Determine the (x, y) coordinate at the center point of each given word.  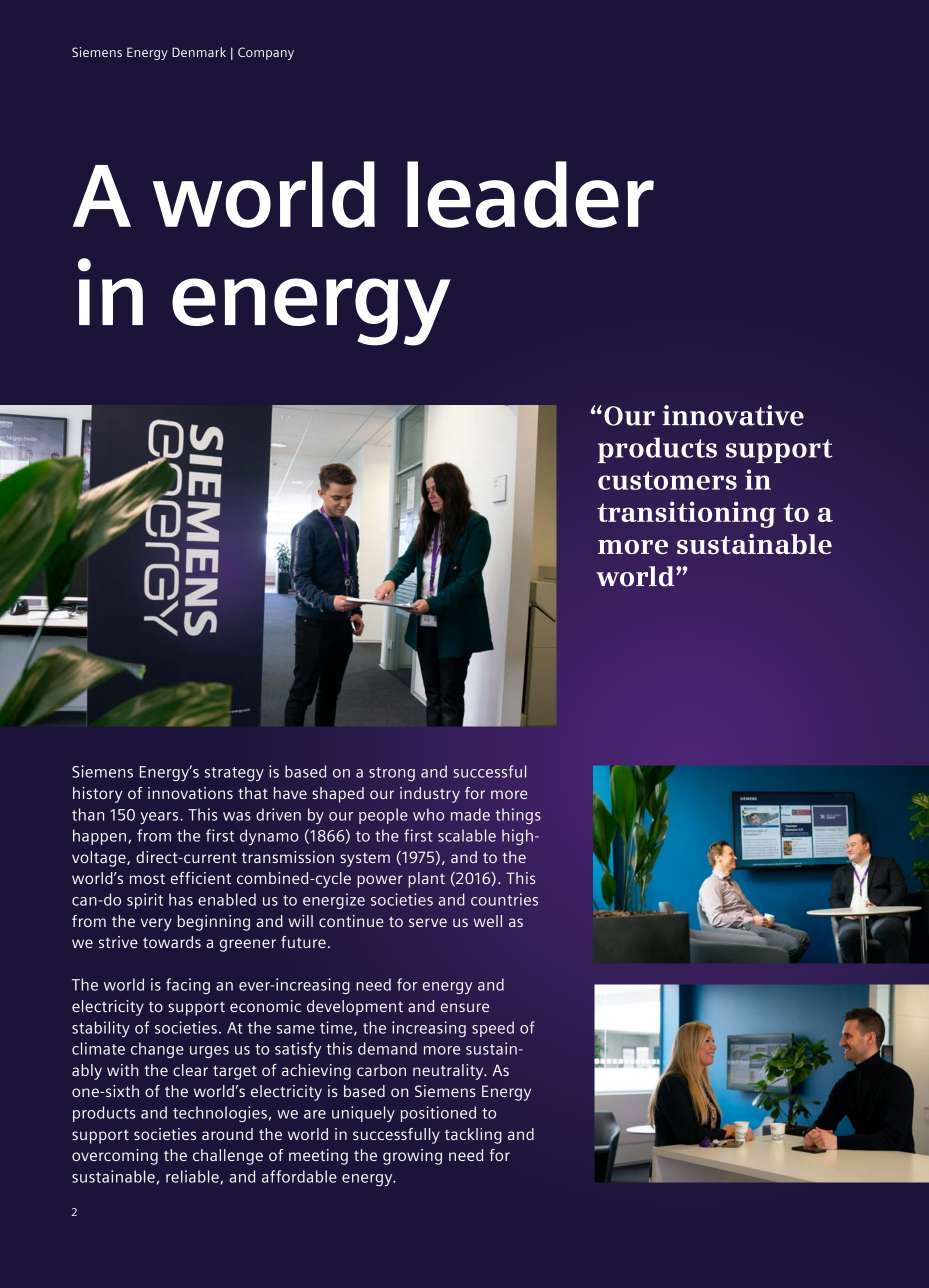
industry (430, 795)
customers (667, 480)
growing (412, 1157)
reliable (193, 1177)
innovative (733, 415)
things (518, 816)
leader (530, 194)
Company (266, 53)
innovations (190, 793)
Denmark (199, 52)
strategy (234, 774)
